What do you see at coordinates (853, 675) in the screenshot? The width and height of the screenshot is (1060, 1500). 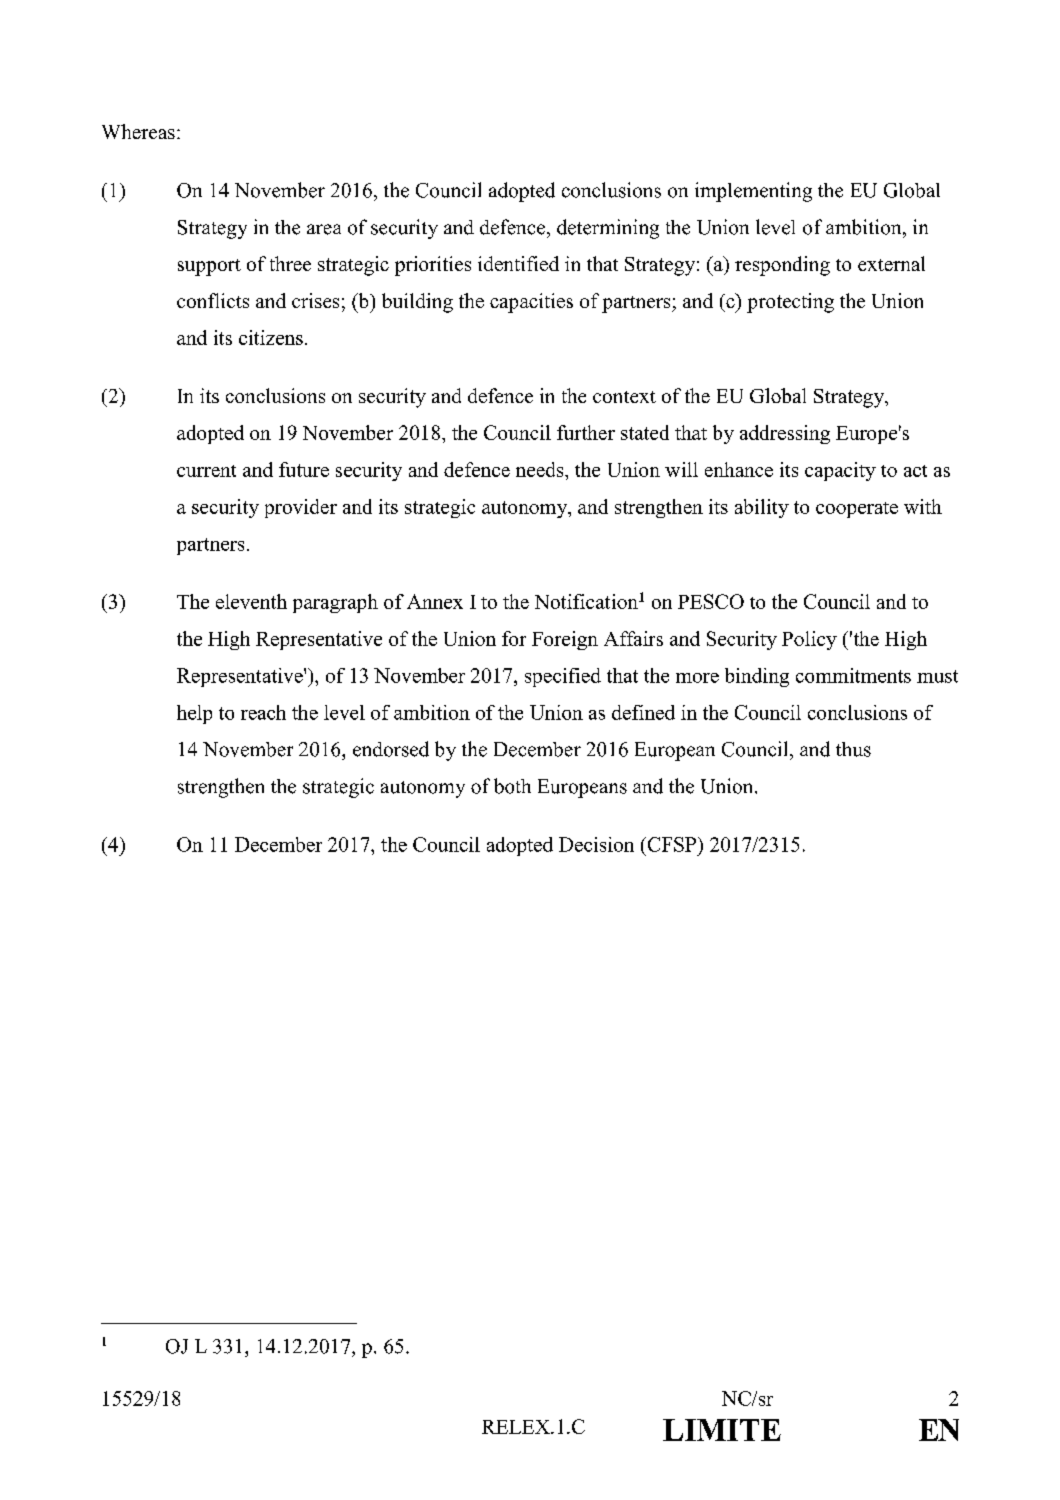 I see `commitments` at bounding box center [853, 675].
